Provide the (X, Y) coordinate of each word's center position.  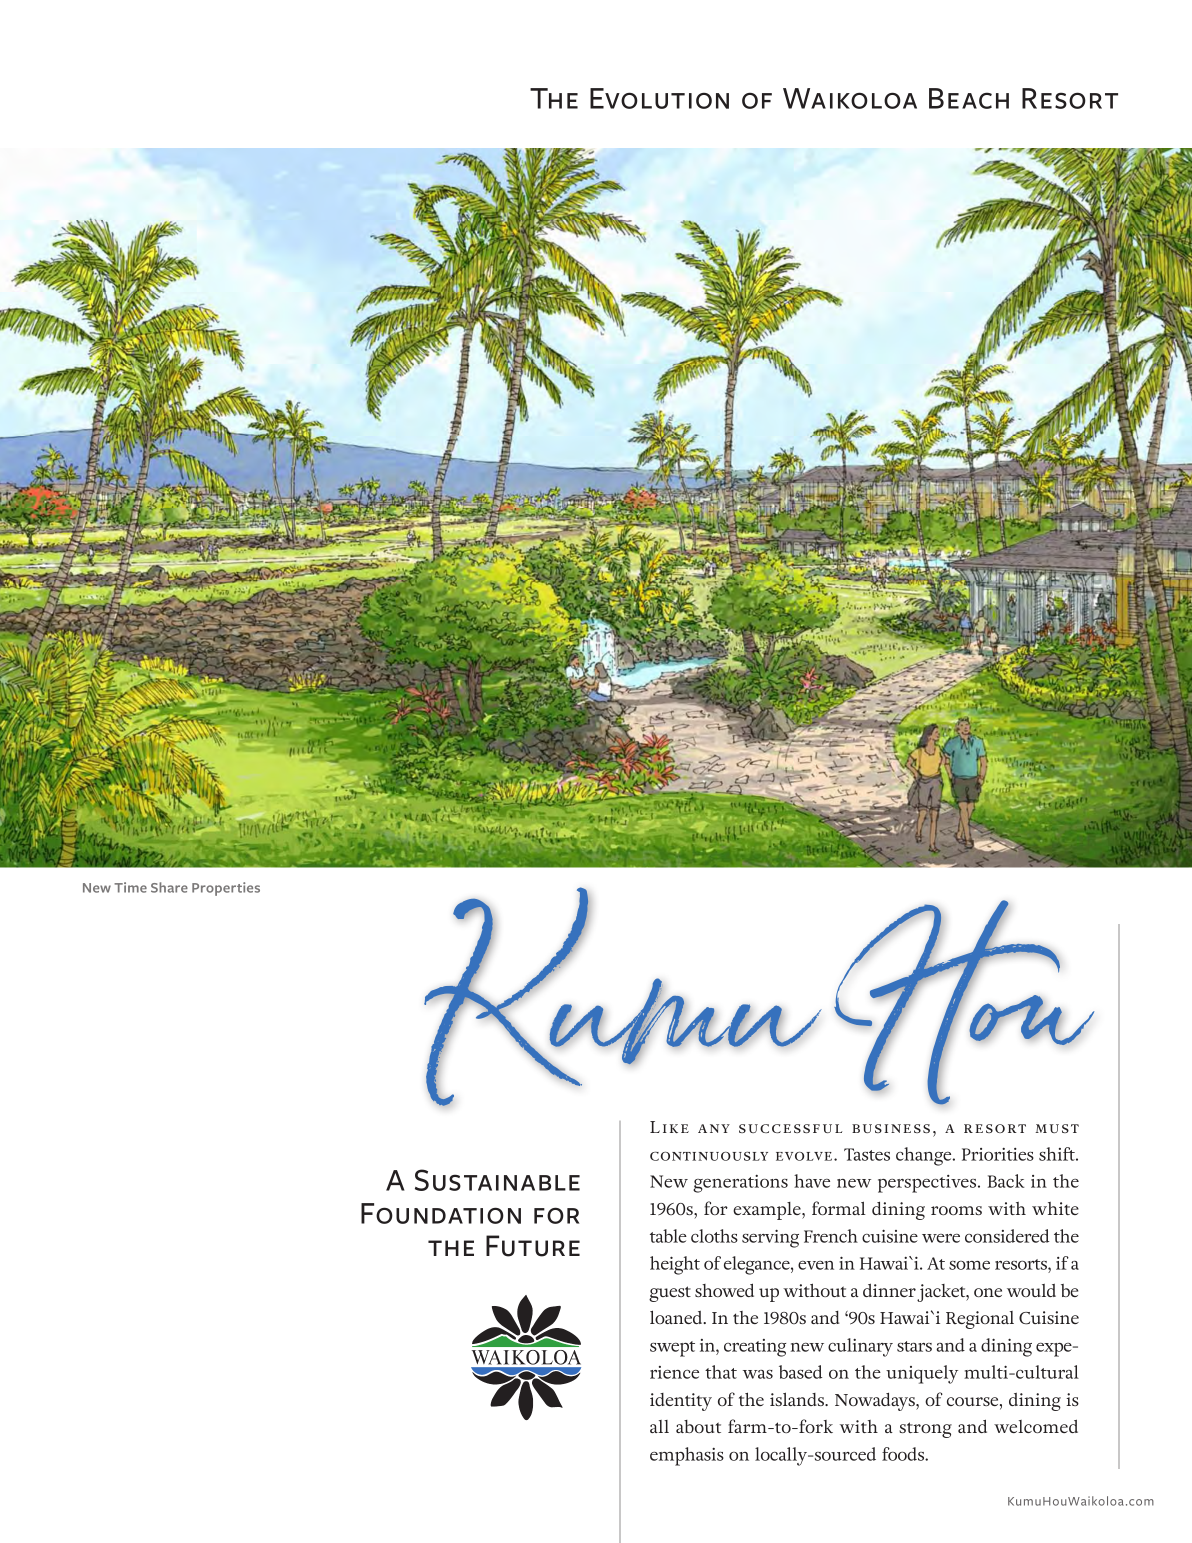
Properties (226, 889)
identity (681, 1402)
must (1057, 1128)
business (891, 1128)
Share (169, 887)
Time (130, 887)
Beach (969, 98)
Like (669, 1127)
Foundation (441, 1213)
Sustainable (497, 1180)
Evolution (659, 98)
